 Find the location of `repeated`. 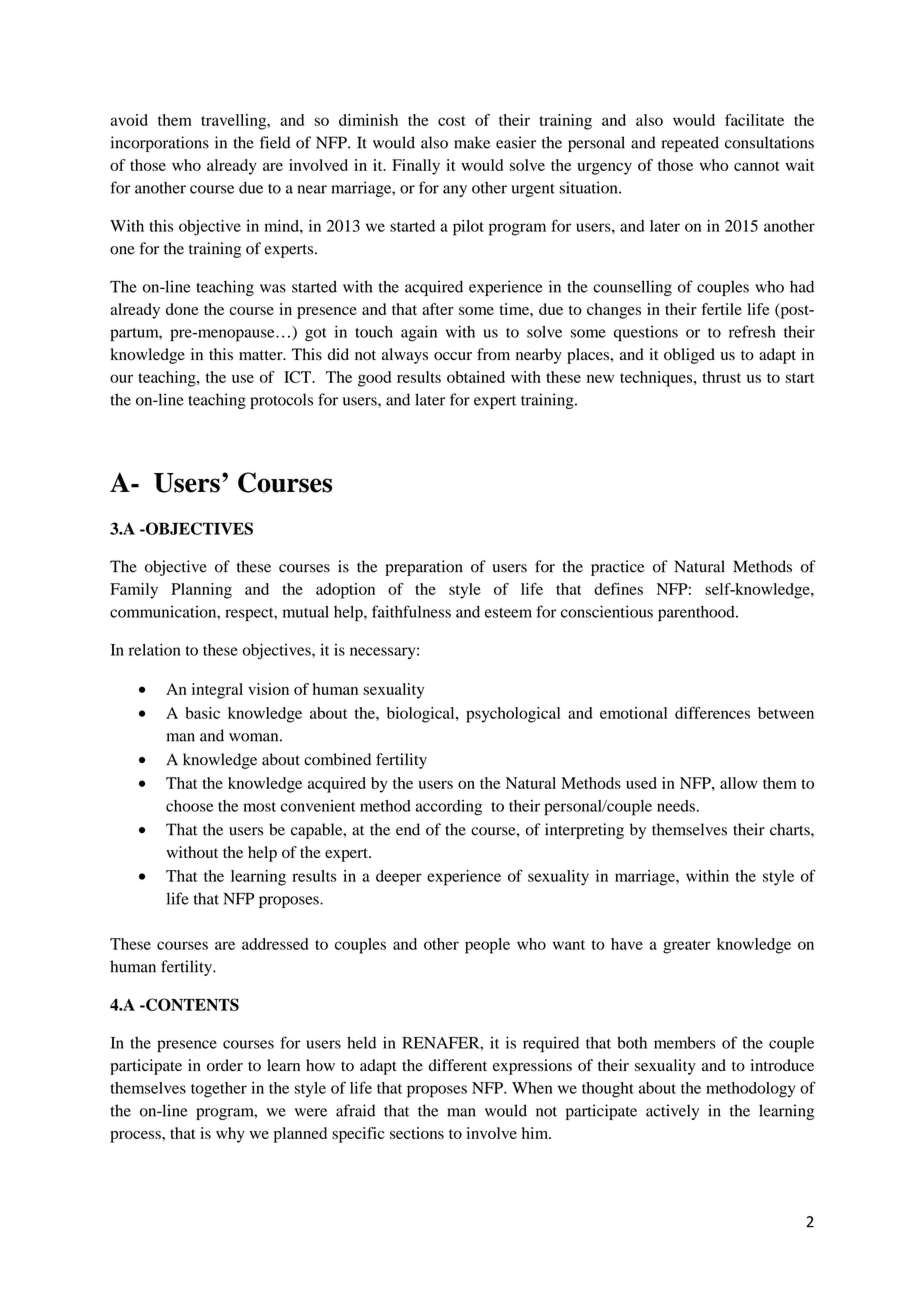

repeated is located at coordinates (690, 144).
